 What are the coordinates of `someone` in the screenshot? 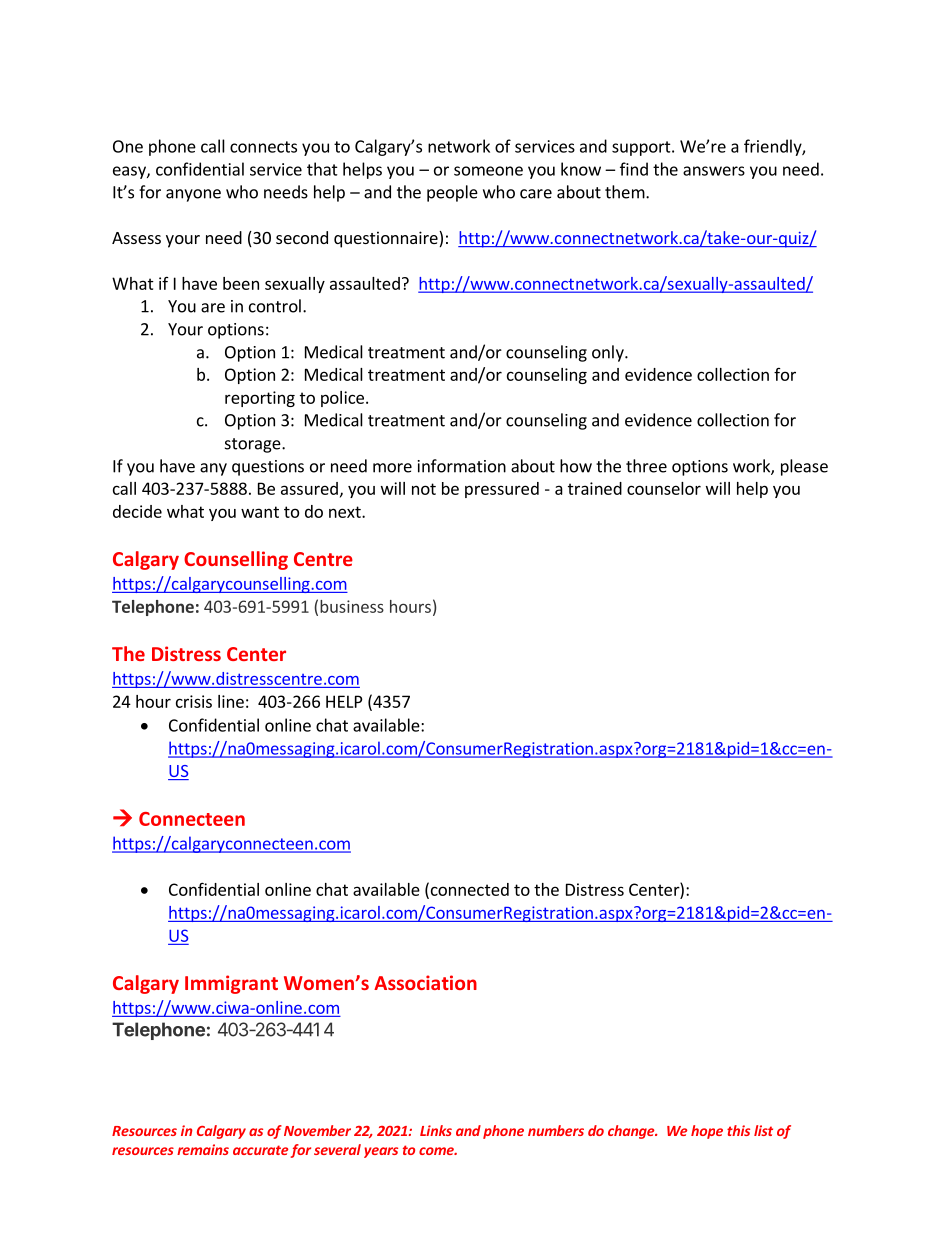 It's located at (488, 171).
